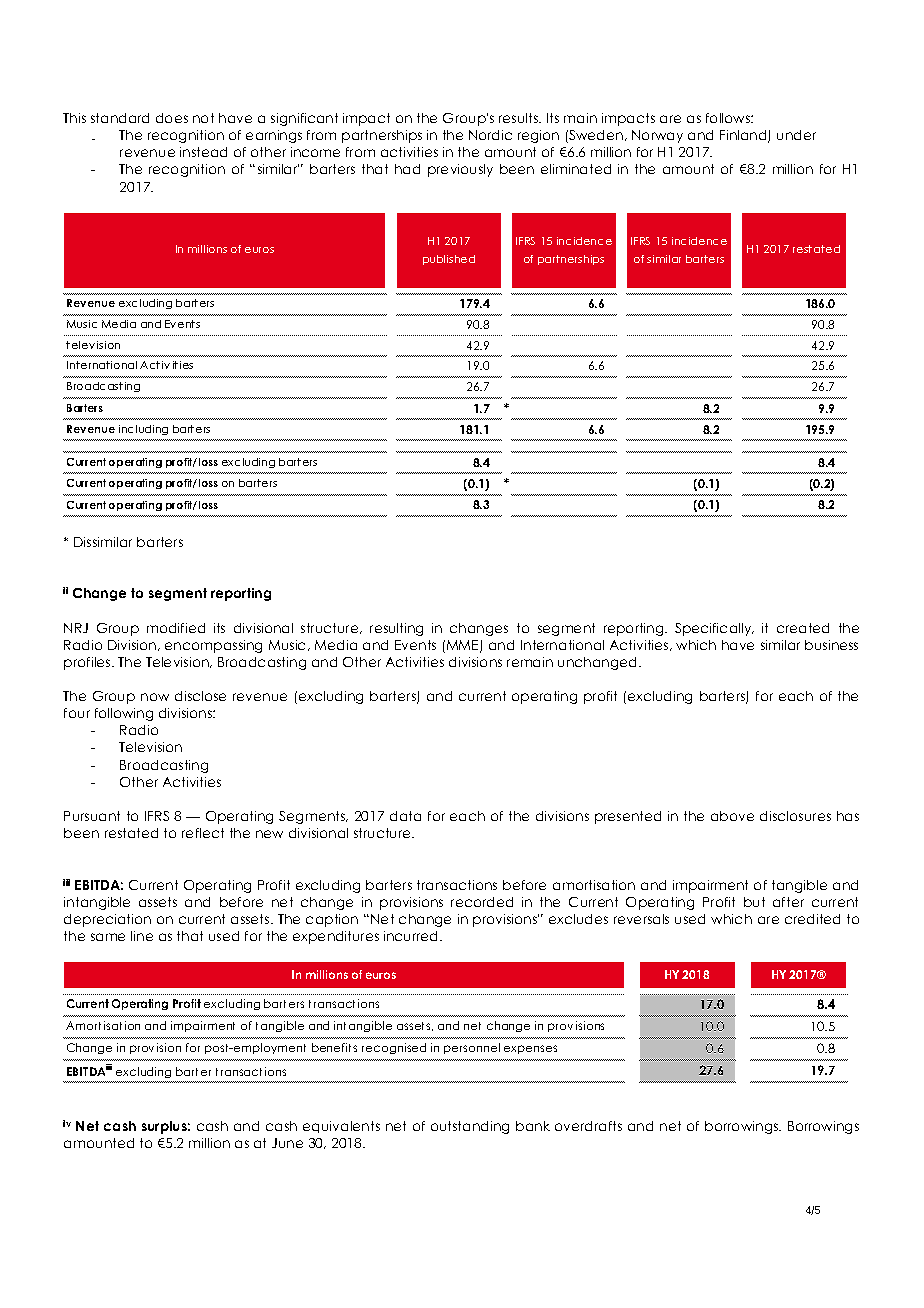 This image has width=924, height=1308. Describe the element at coordinates (470, 1127) in the image. I see `outstanding` at that location.
